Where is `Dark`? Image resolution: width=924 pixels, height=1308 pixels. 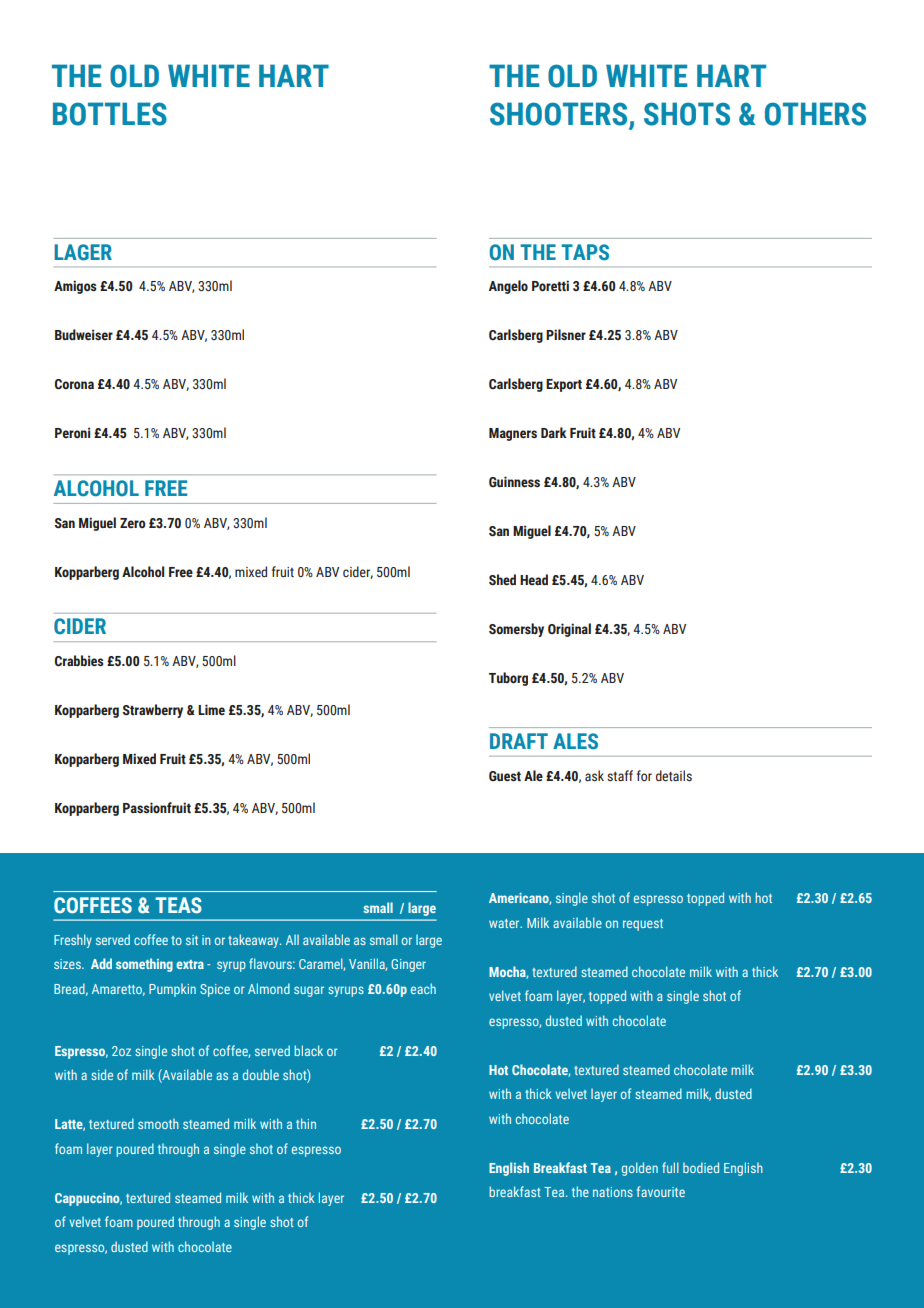
Dark is located at coordinates (554, 432).
